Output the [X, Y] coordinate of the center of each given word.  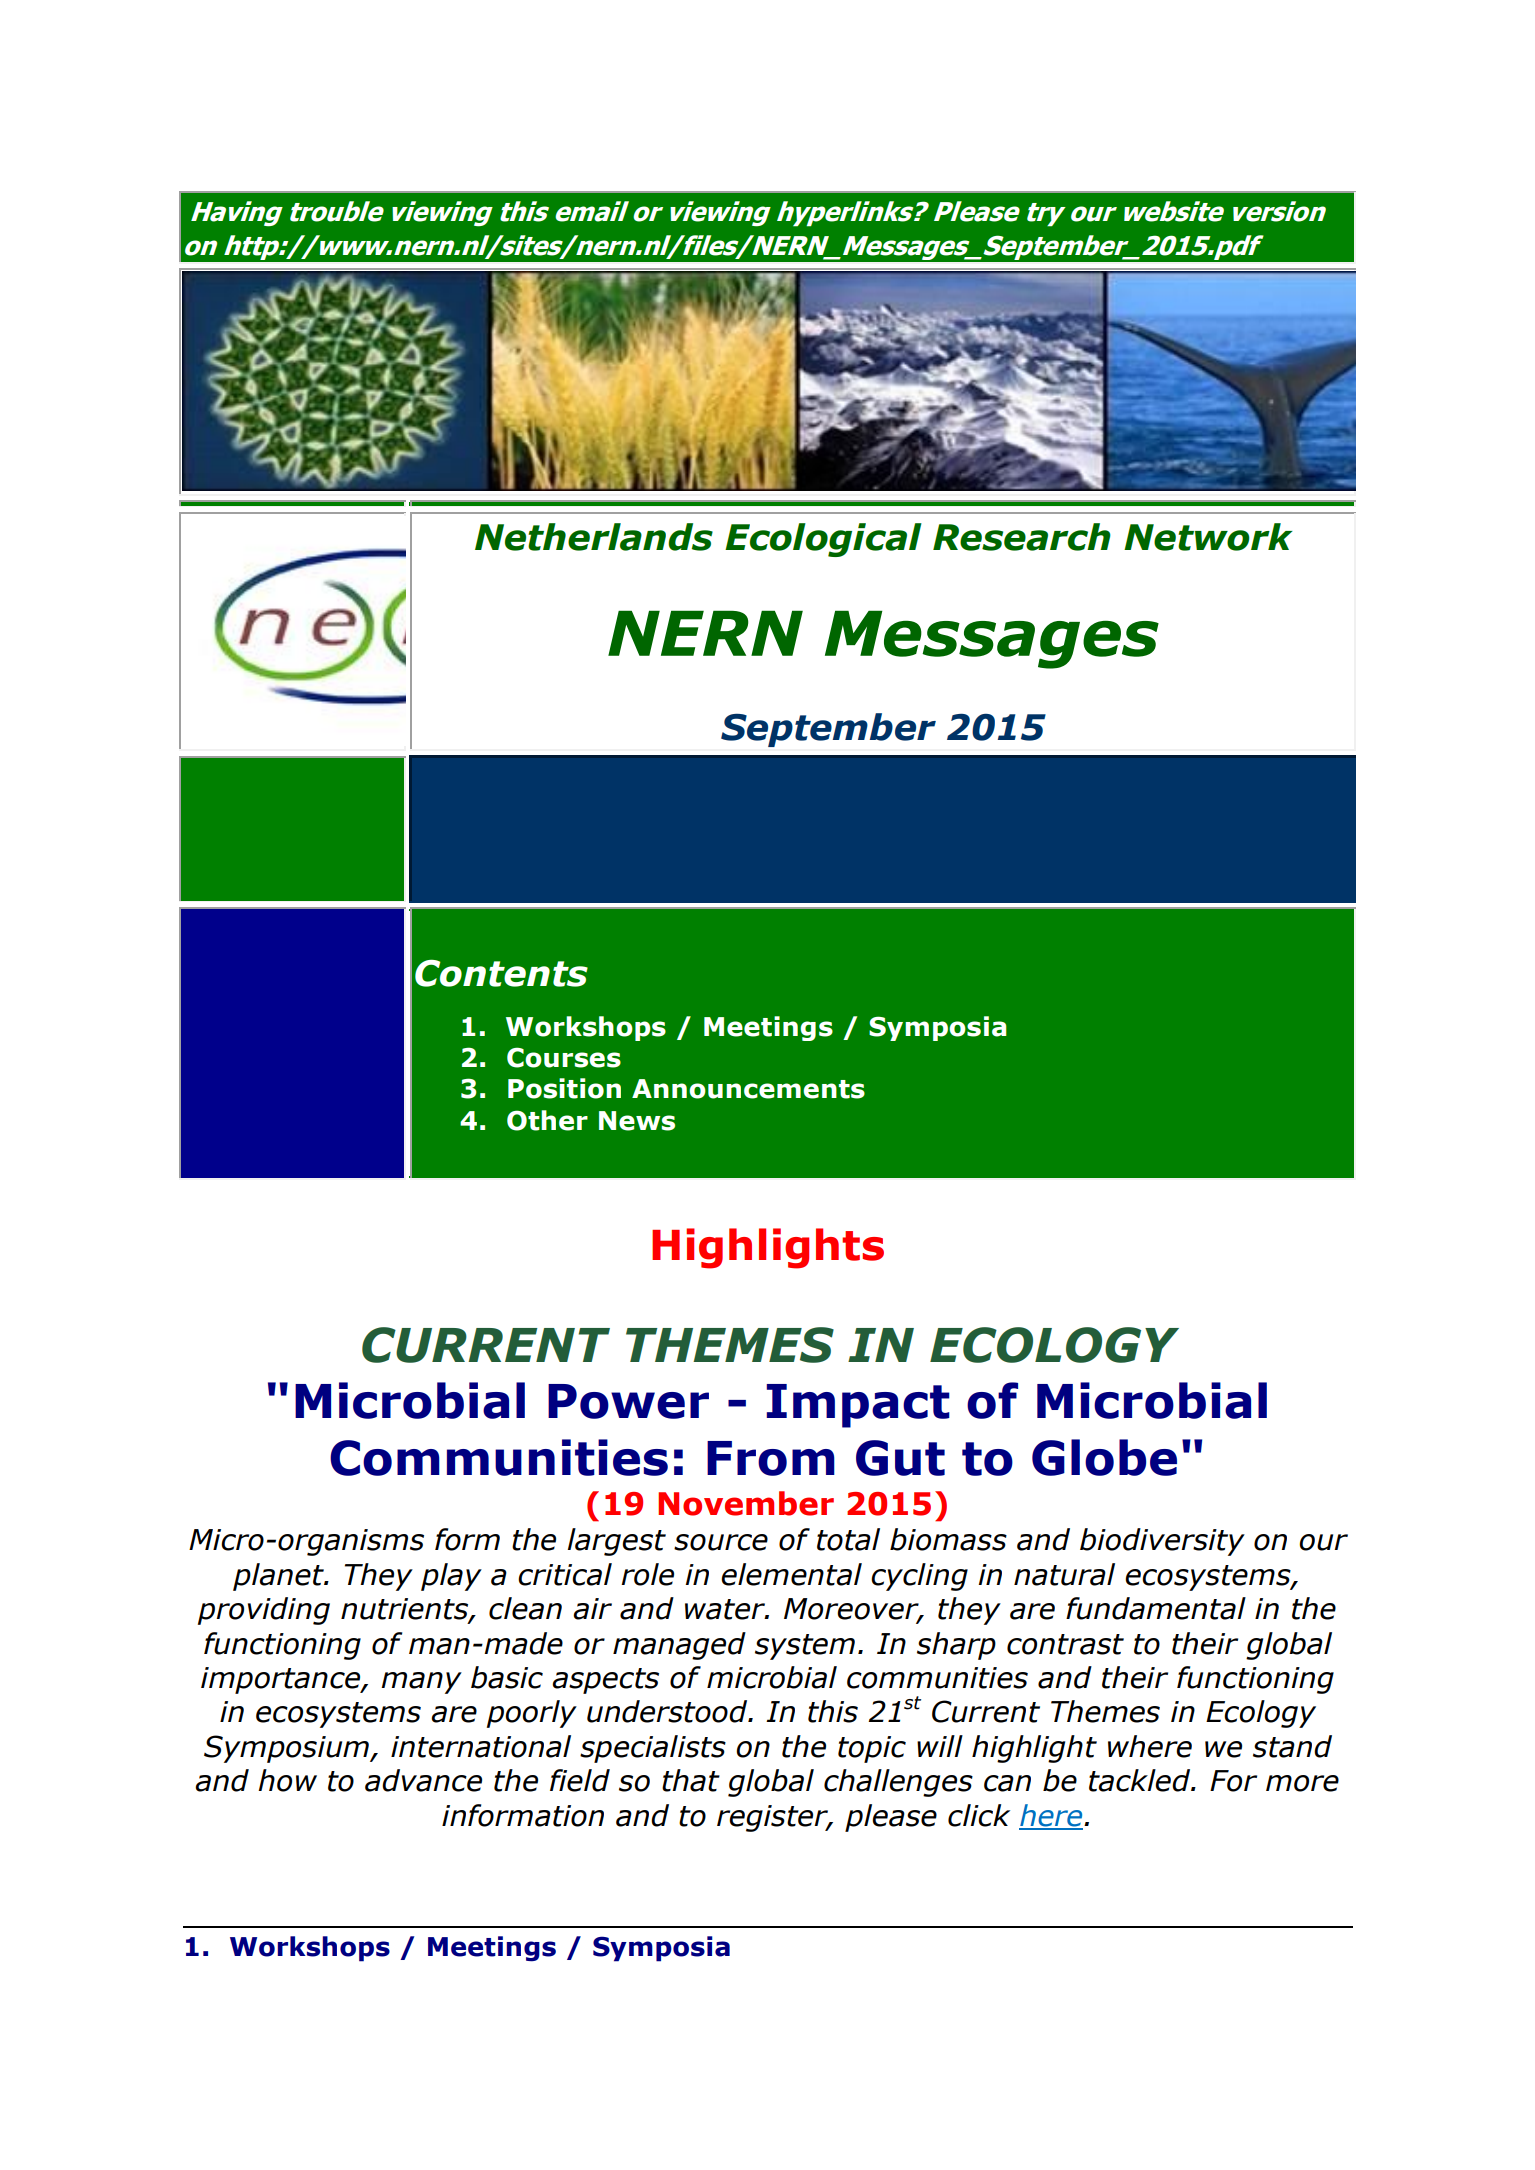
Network [1208, 537]
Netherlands [594, 537]
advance [423, 1780]
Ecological [823, 540]
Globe [1104, 1457]
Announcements [748, 1089]
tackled [1141, 1780]
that [691, 1780]
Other [547, 1120]
